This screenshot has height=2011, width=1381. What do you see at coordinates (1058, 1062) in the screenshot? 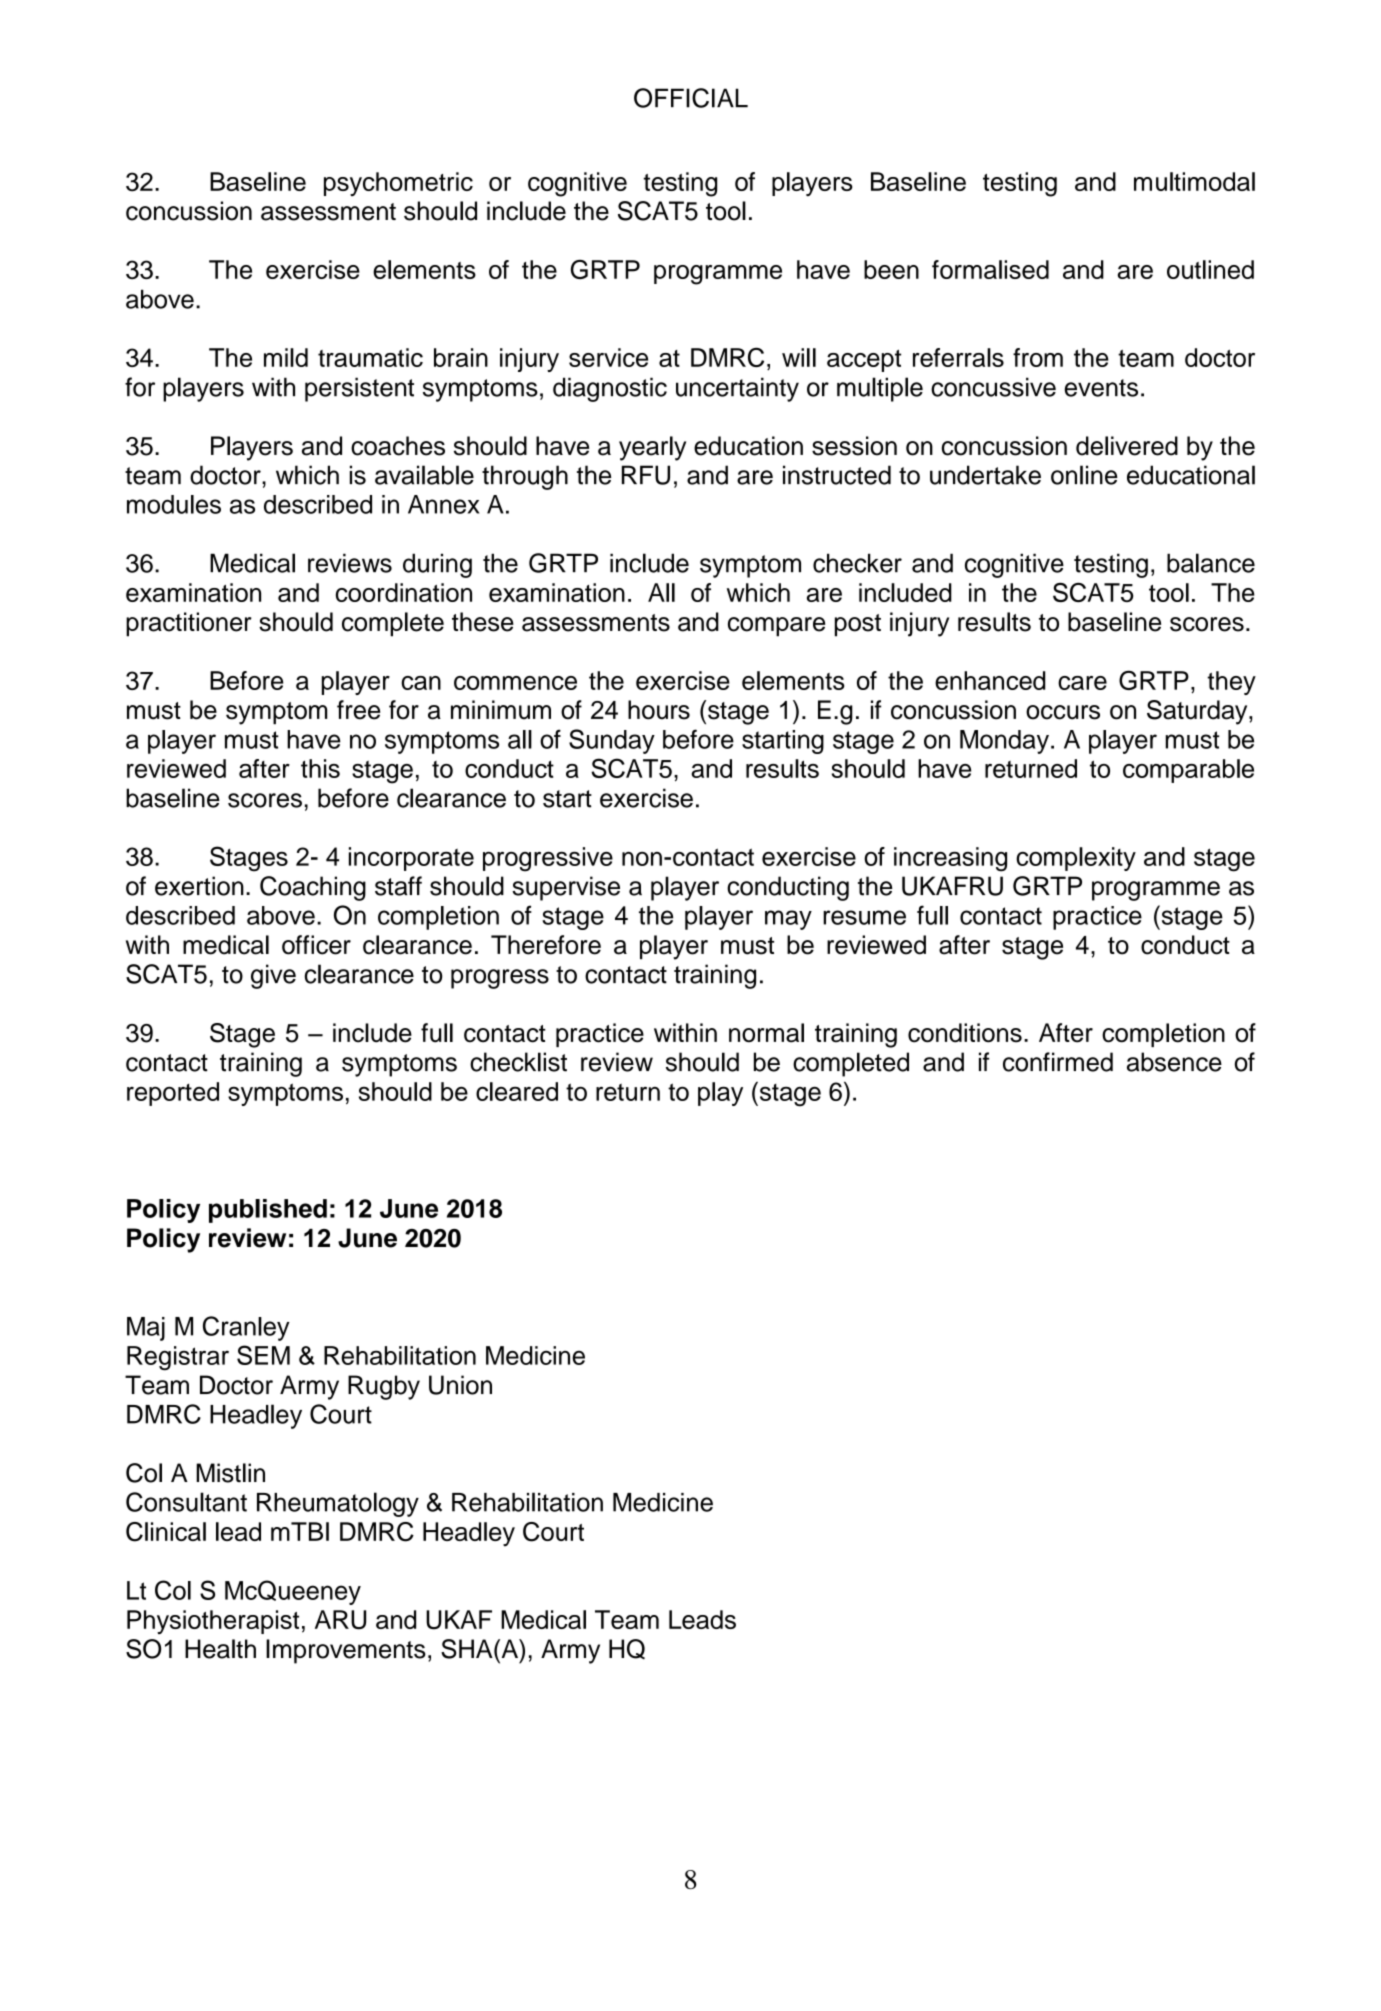
I see `confirmed` at bounding box center [1058, 1062].
